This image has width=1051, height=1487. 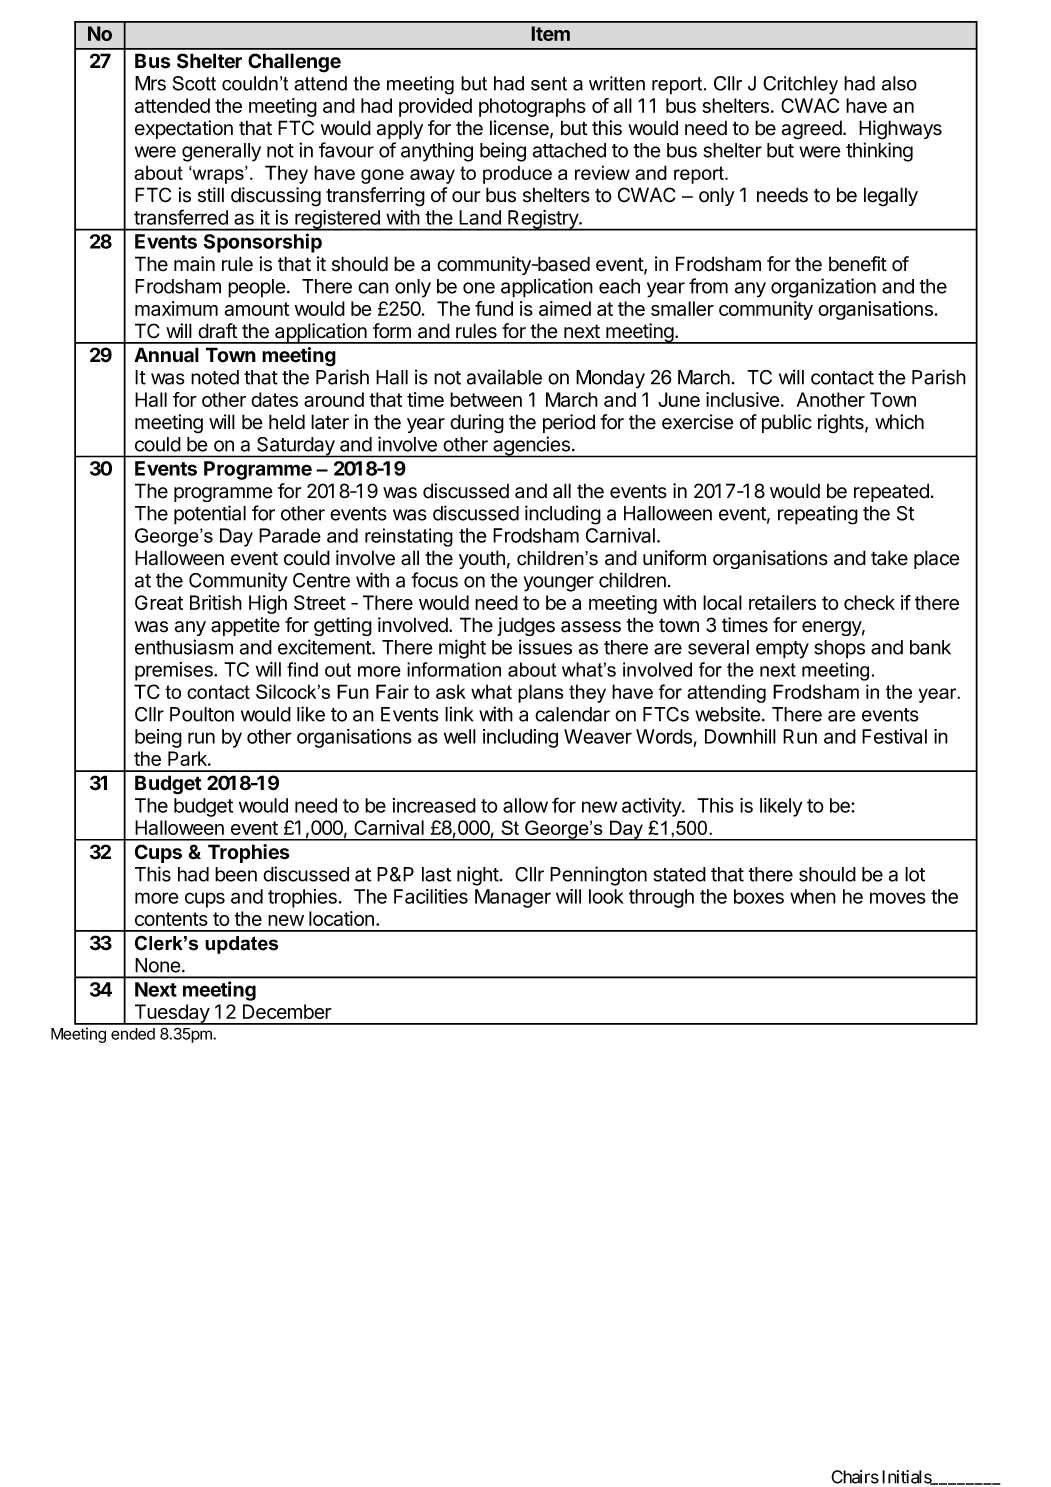 I want to click on generally, so click(x=221, y=152).
